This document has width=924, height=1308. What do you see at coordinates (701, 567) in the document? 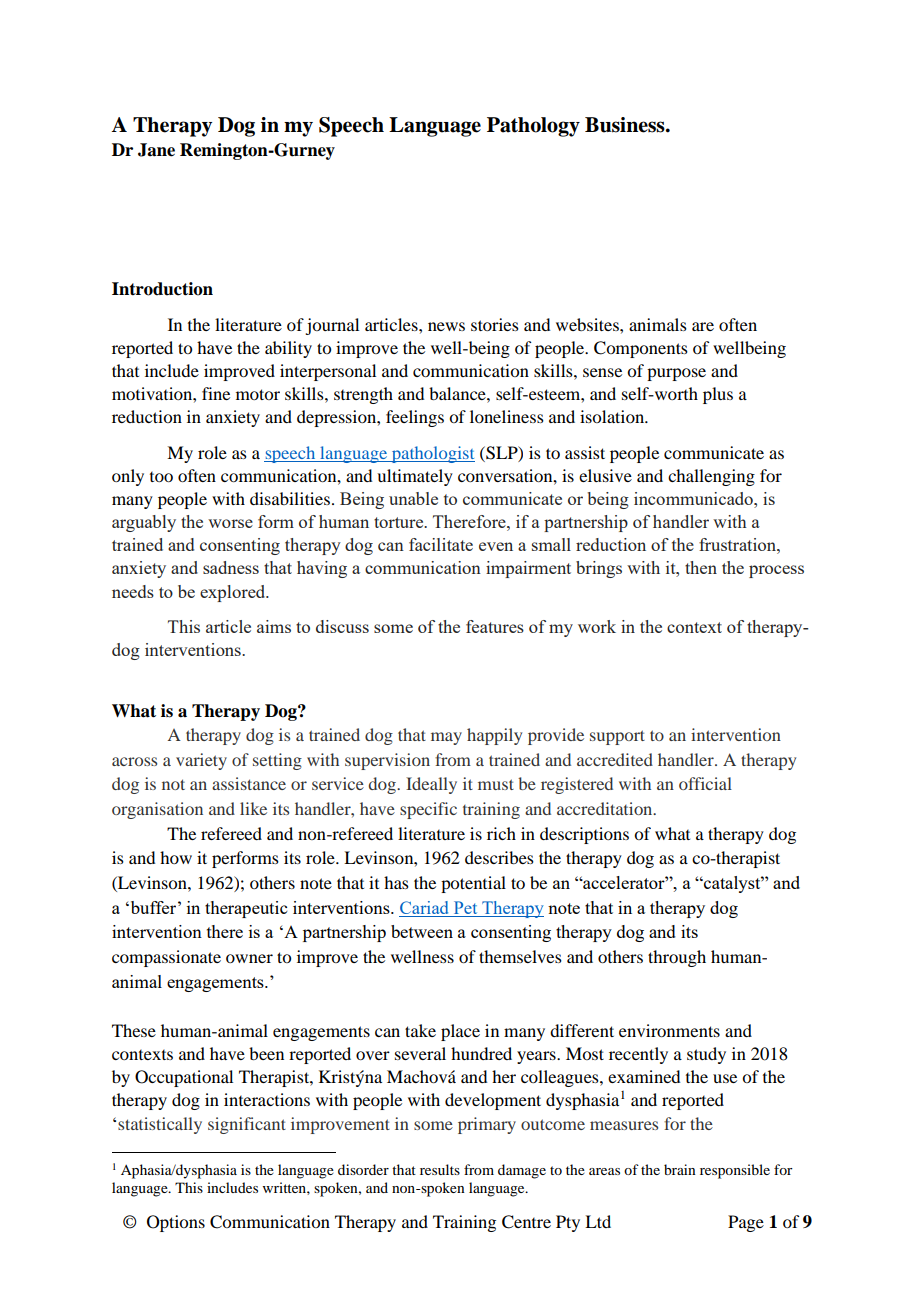
I see `then` at bounding box center [701, 567].
